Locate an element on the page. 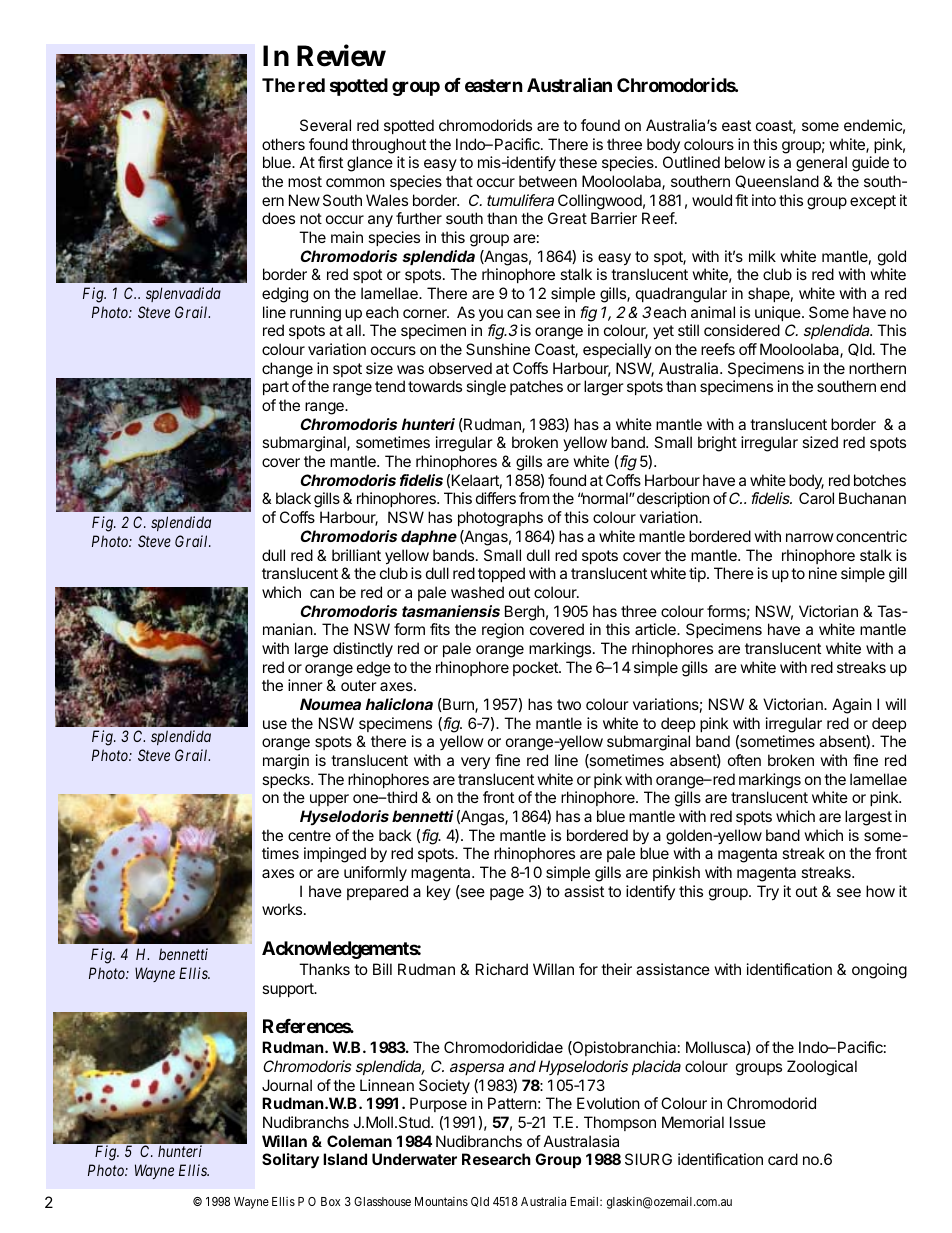  card is located at coordinates (783, 1159).
